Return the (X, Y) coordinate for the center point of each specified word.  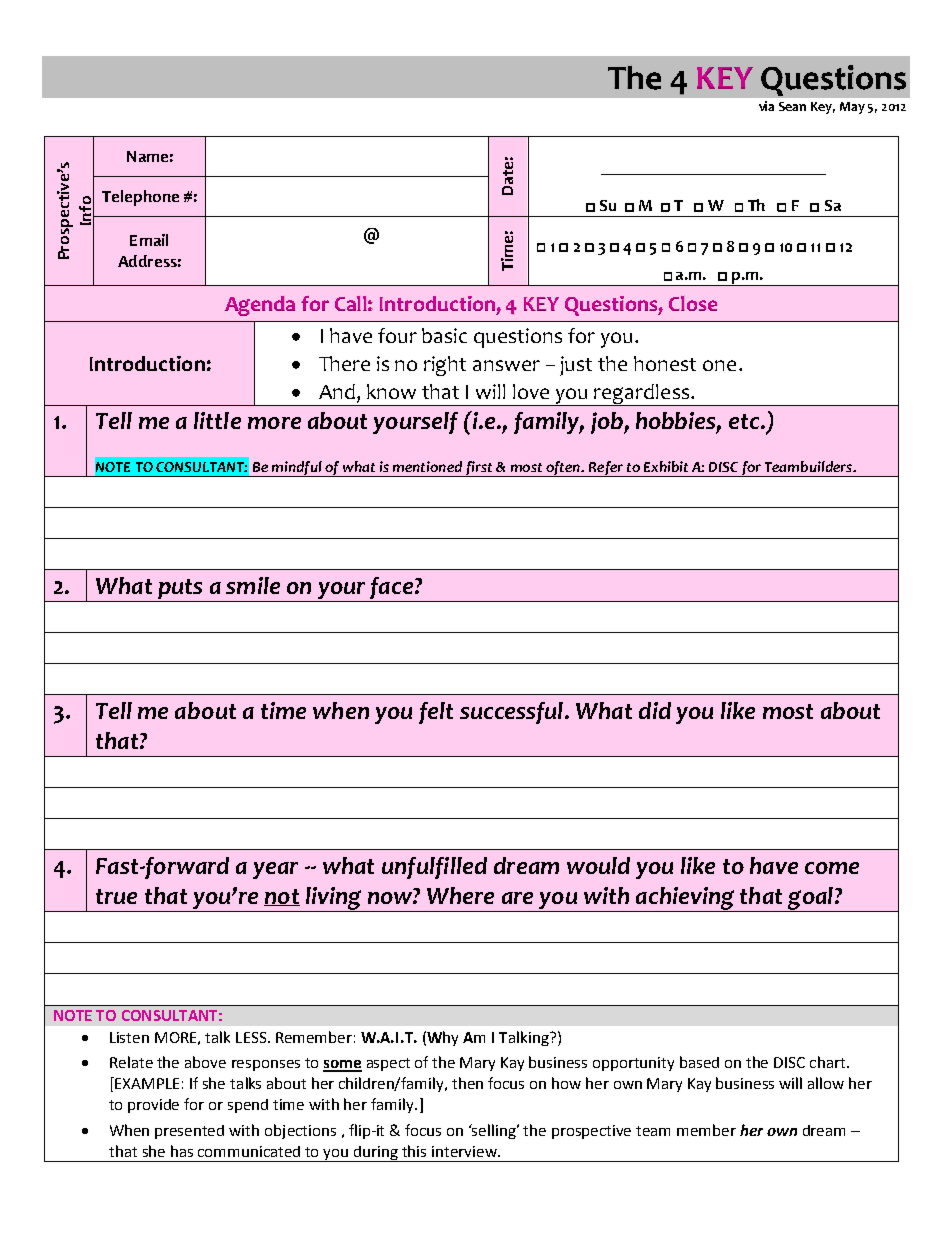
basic (444, 335)
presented (189, 1132)
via (766, 106)
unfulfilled (434, 868)
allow (826, 1083)
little (217, 420)
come (832, 868)
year (275, 870)
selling (494, 1131)
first (479, 469)
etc (745, 421)
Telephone (140, 198)
